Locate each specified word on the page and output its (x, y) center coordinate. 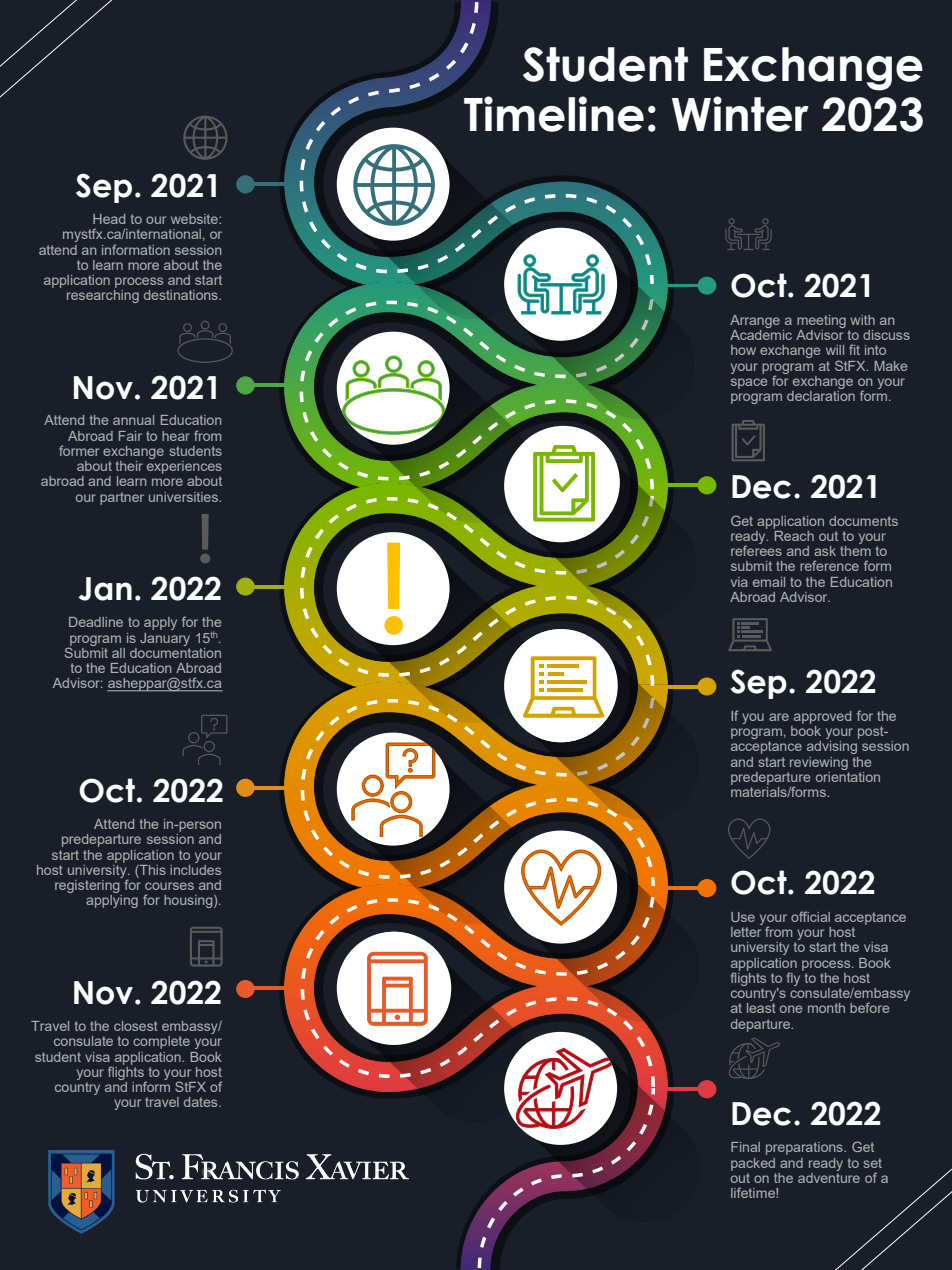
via (739, 582)
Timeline (554, 114)
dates (202, 1102)
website (195, 219)
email (769, 582)
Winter (740, 114)
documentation (175, 651)
